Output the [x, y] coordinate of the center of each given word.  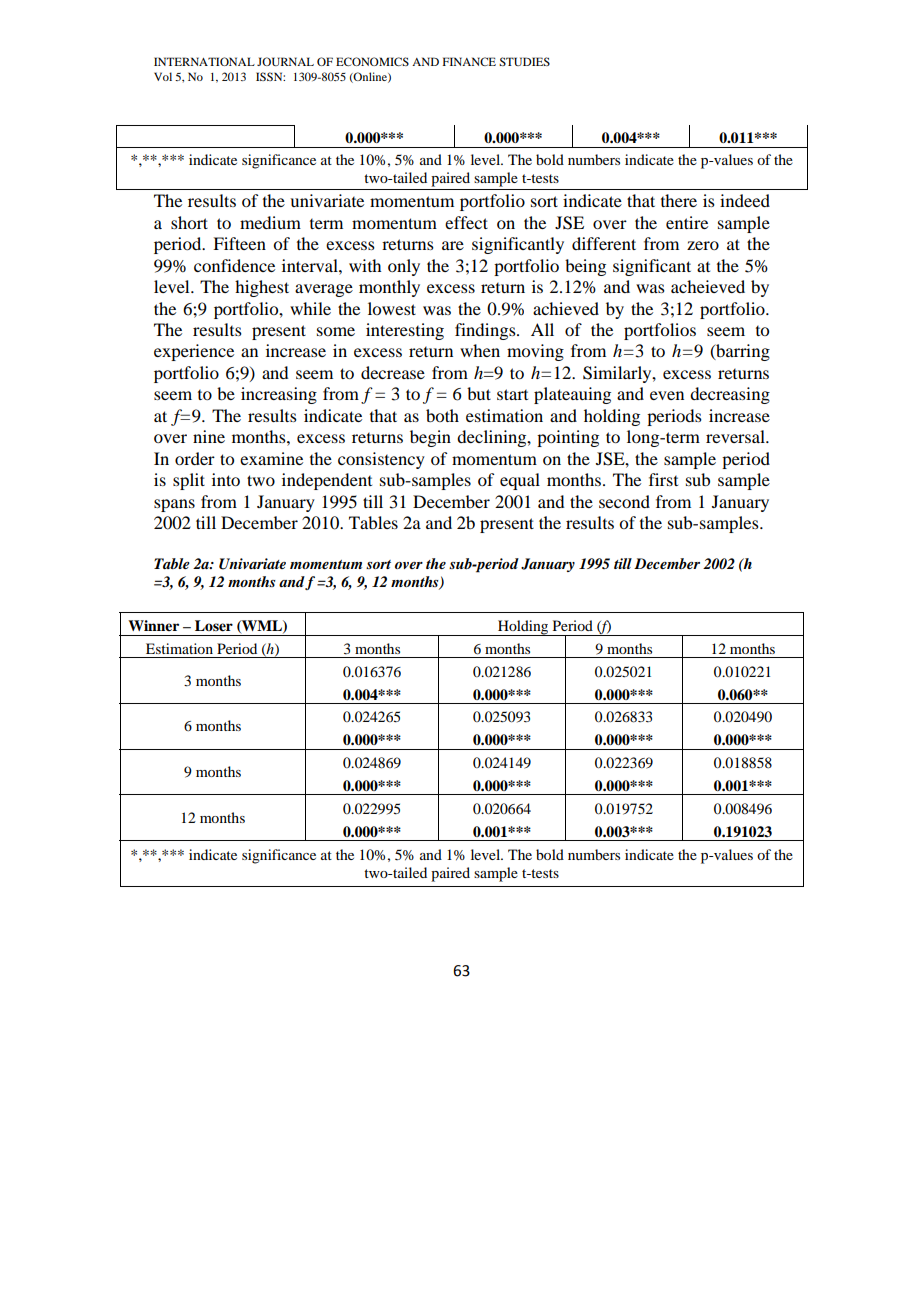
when [480, 350]
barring [742, 352]
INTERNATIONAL [204, 61]
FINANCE [469, 61]
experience [194, 352]
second [624, 501]
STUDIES [524, 61]
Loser [214, 626]
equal [520, 481]
